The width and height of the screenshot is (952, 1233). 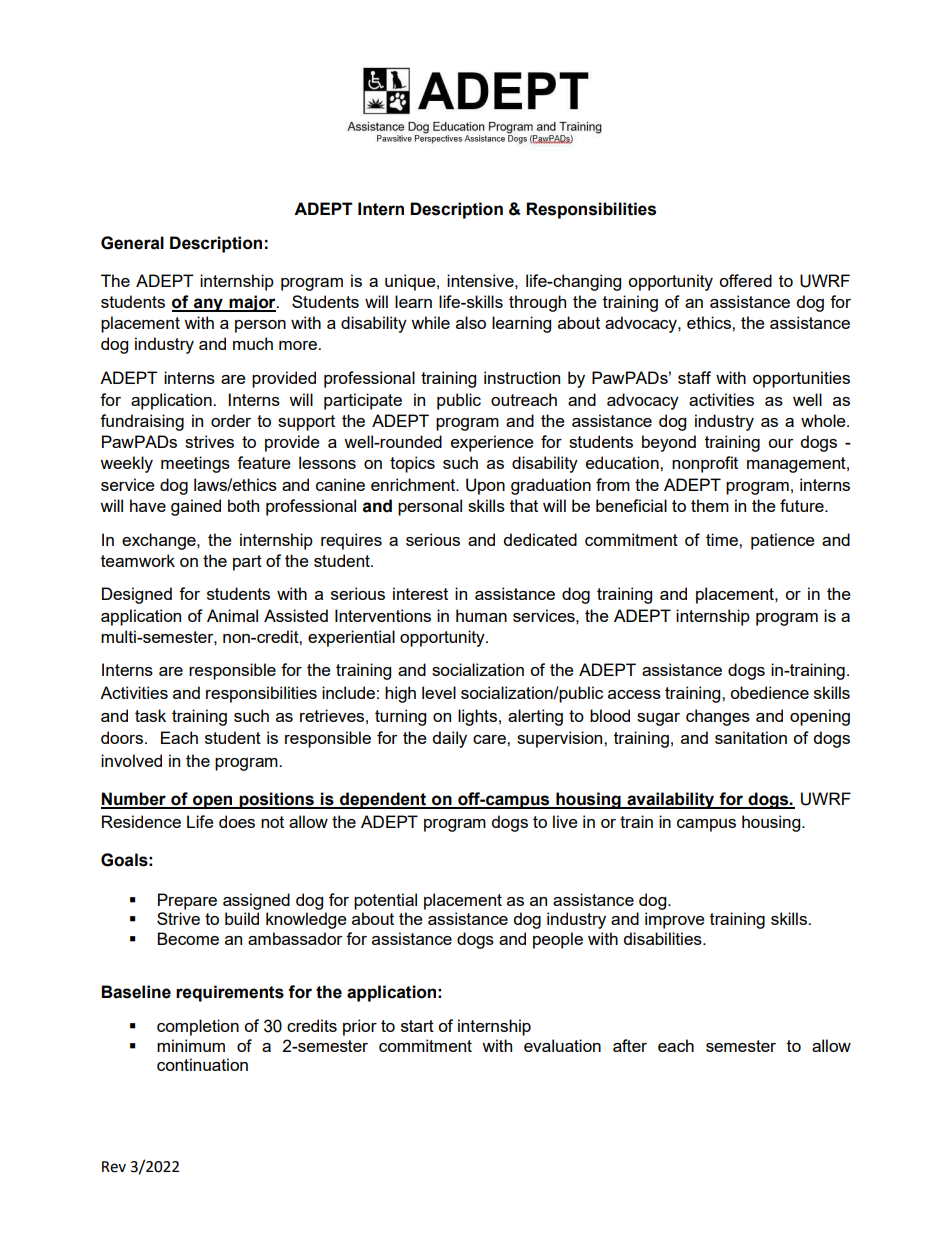 I want to click on any, so click(x=208, y=305).
